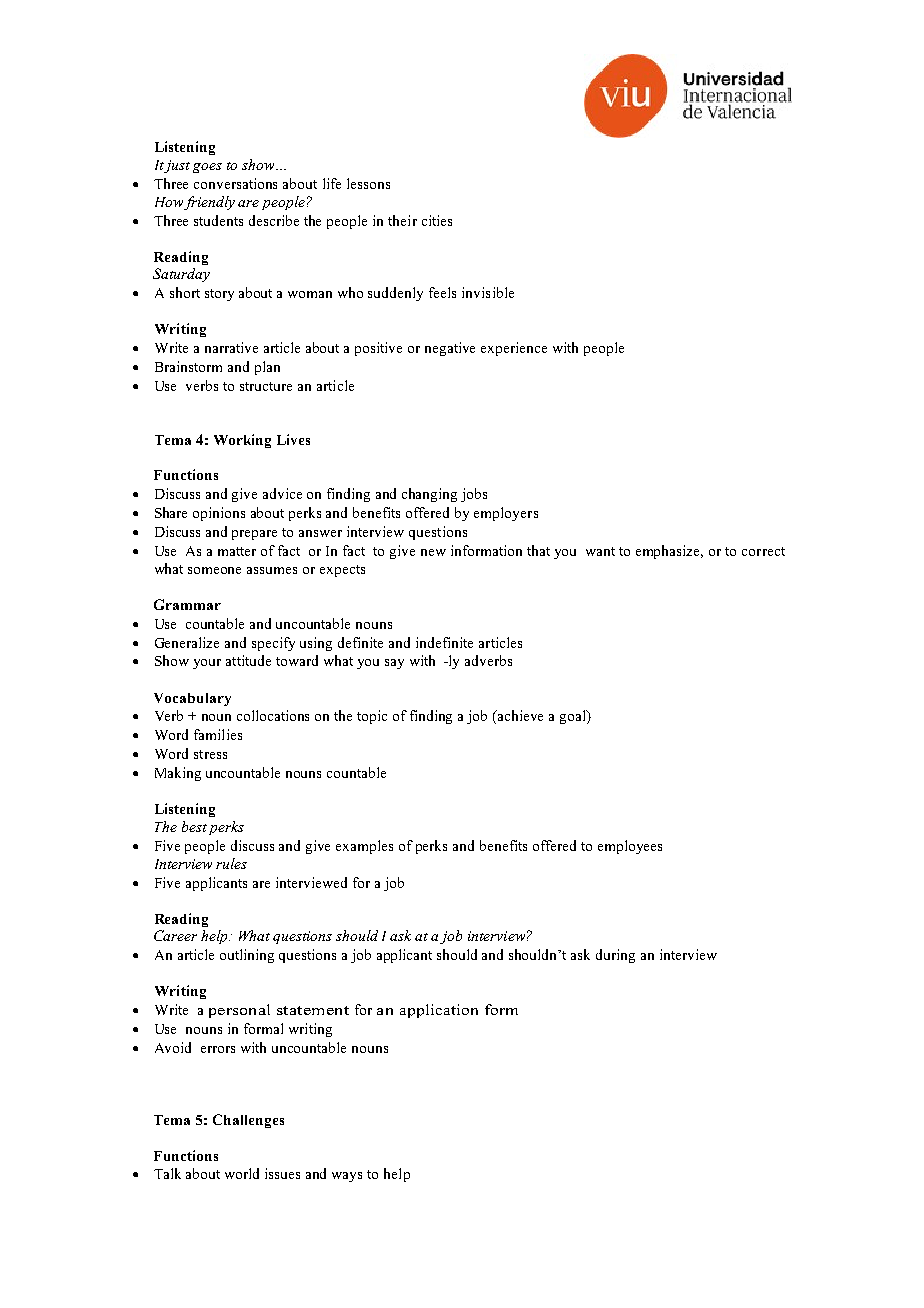 This document has width=924, height=1308. Describe the element at coordinates (474, 495) in the document. I see `jobs` at that location.
